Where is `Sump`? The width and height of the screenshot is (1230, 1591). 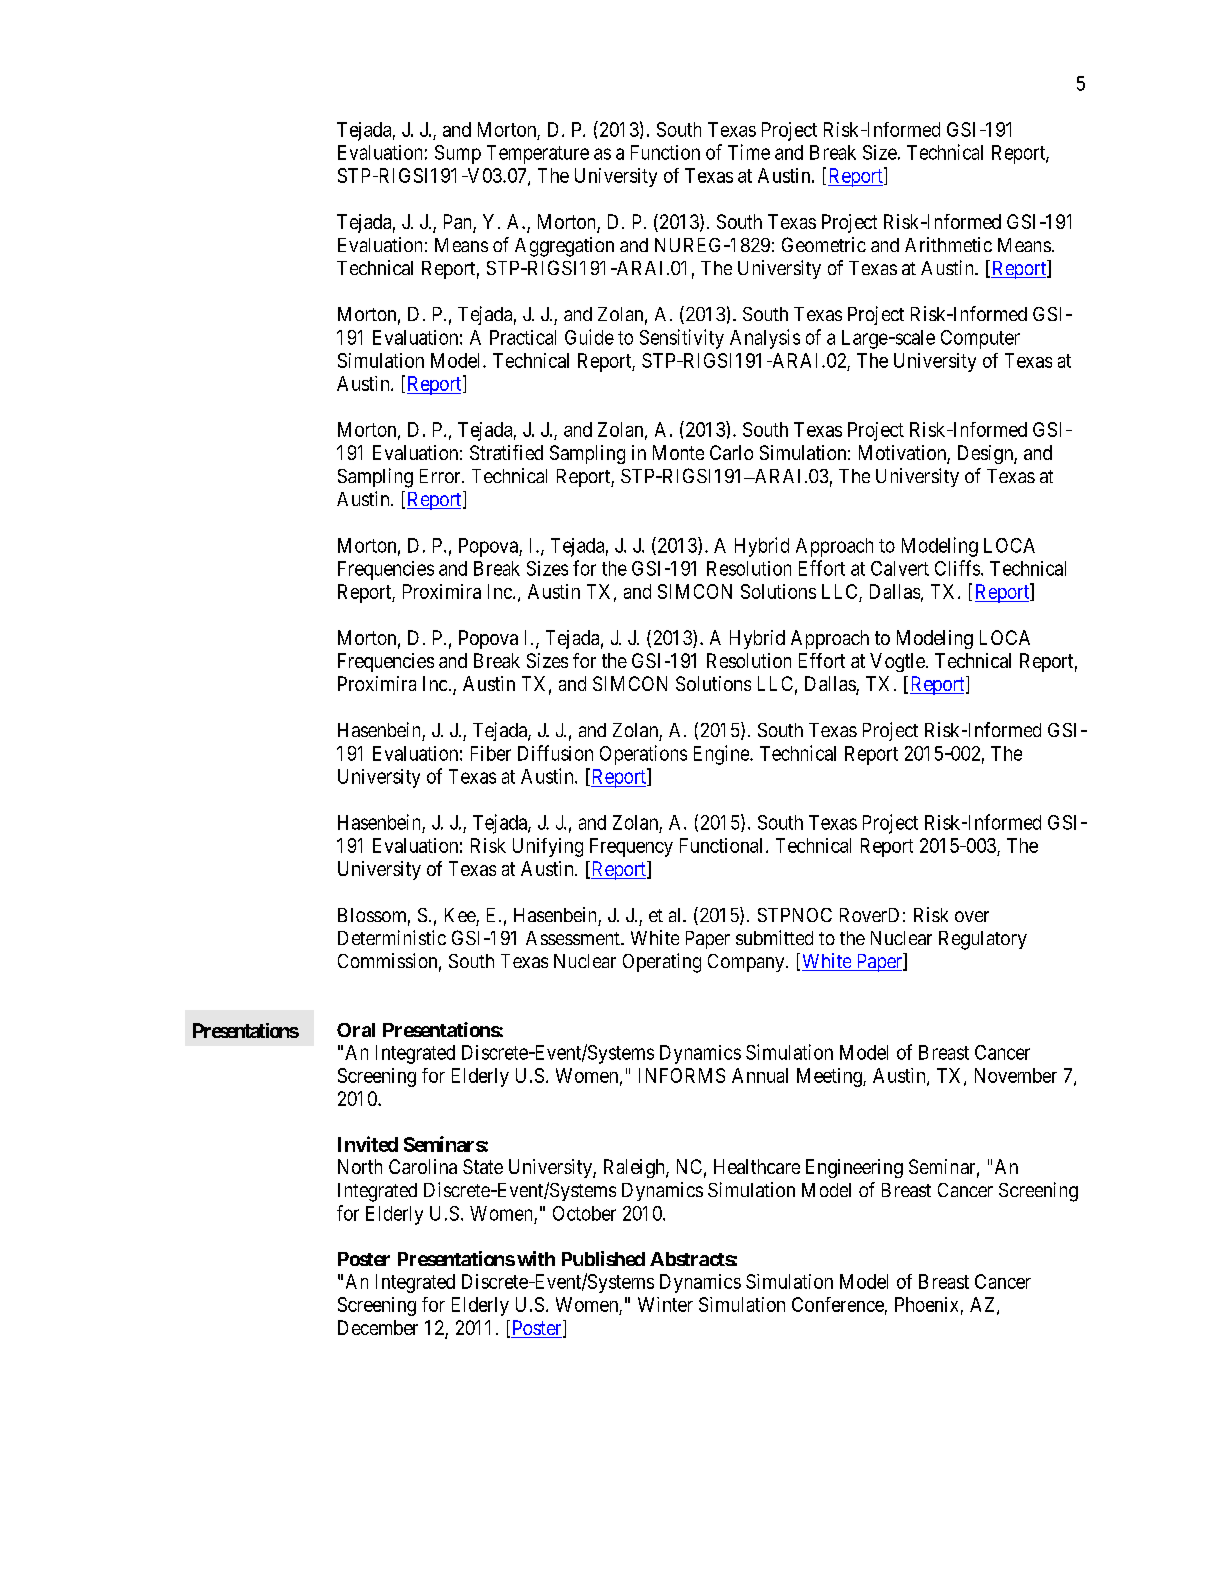
Sump is located at coordinates (458, 154).
